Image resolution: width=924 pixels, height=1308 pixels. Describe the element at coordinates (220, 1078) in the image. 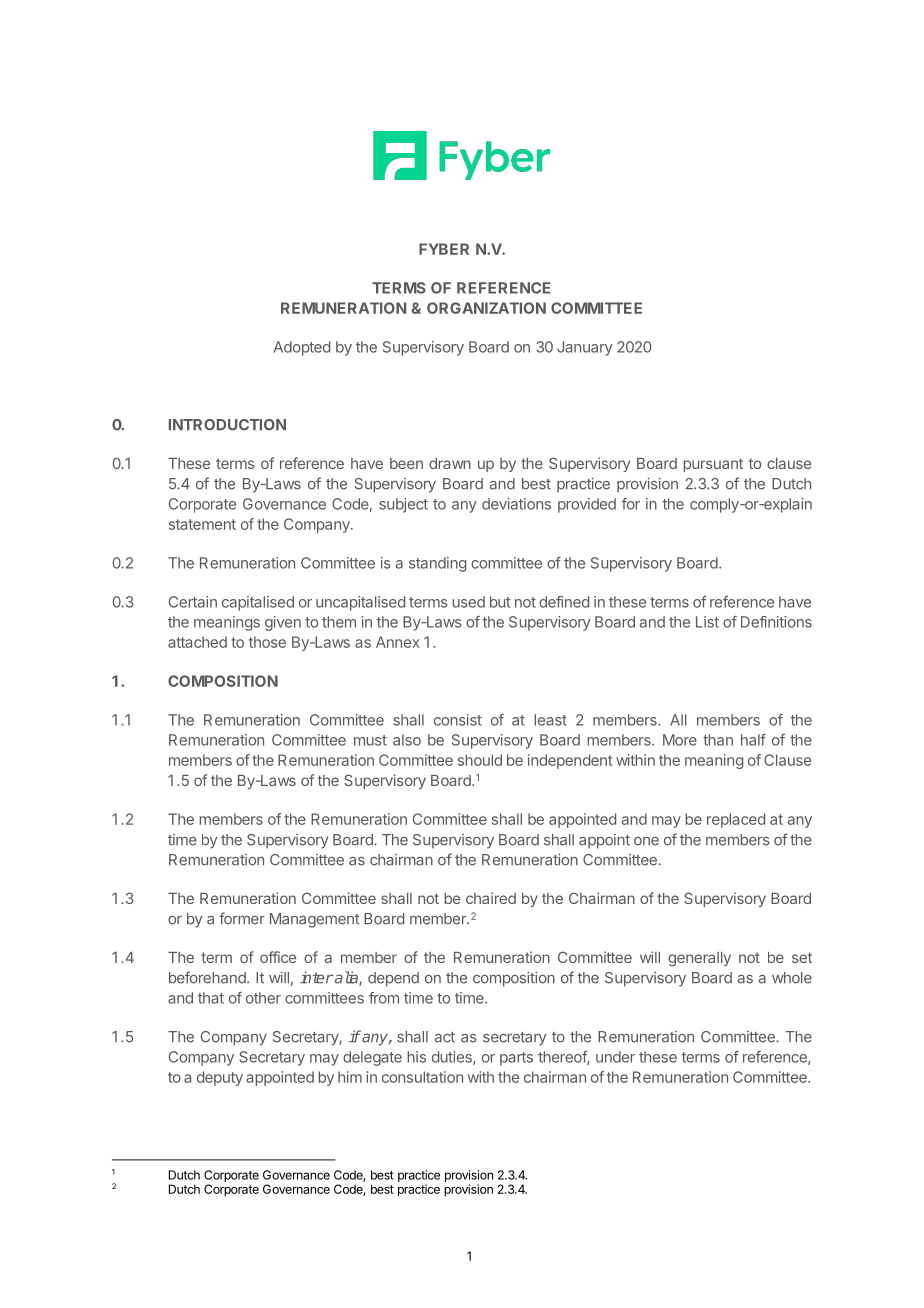

I see `deputy` at that location.
